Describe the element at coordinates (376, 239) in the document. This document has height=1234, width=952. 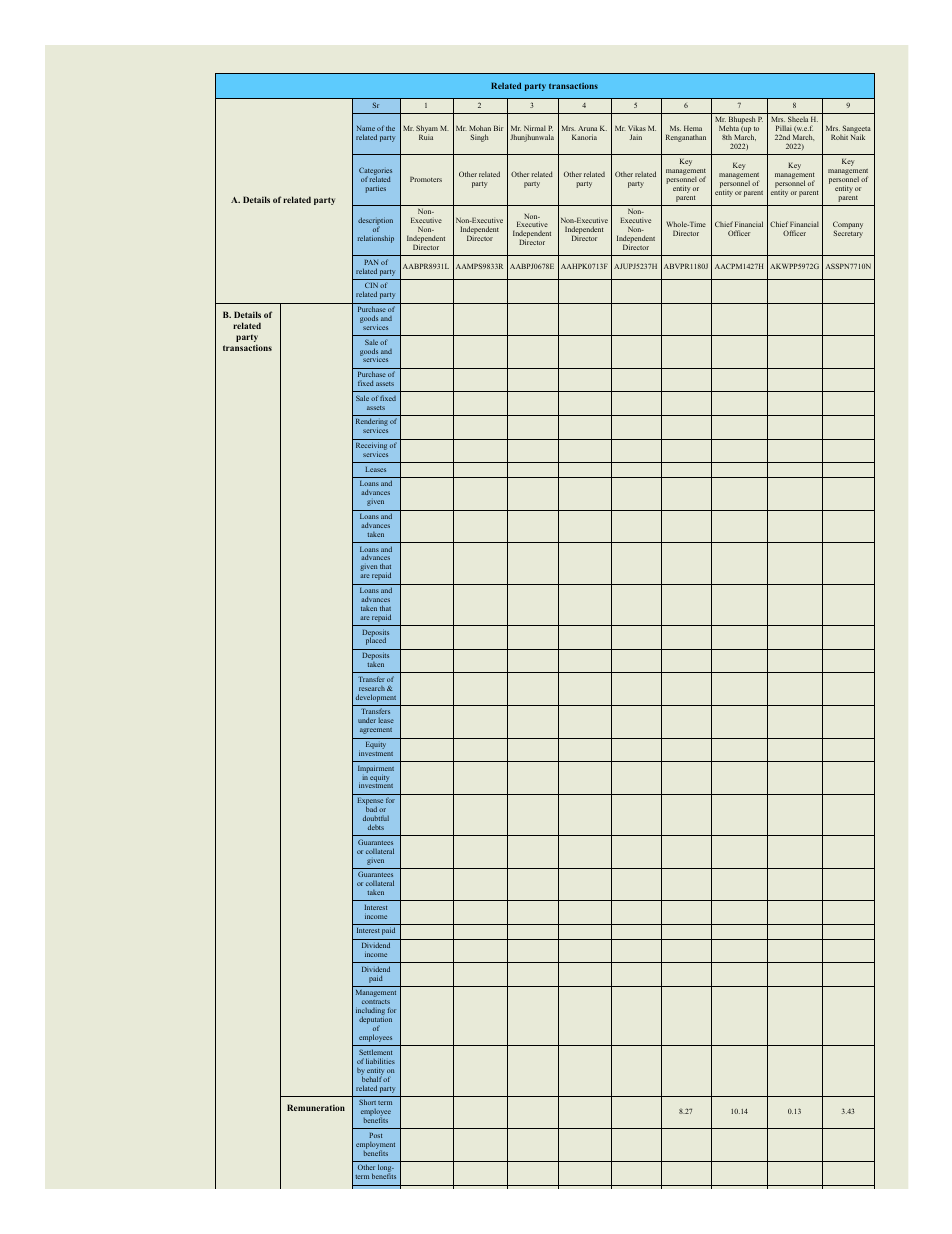
I see `relationship` at that location.
